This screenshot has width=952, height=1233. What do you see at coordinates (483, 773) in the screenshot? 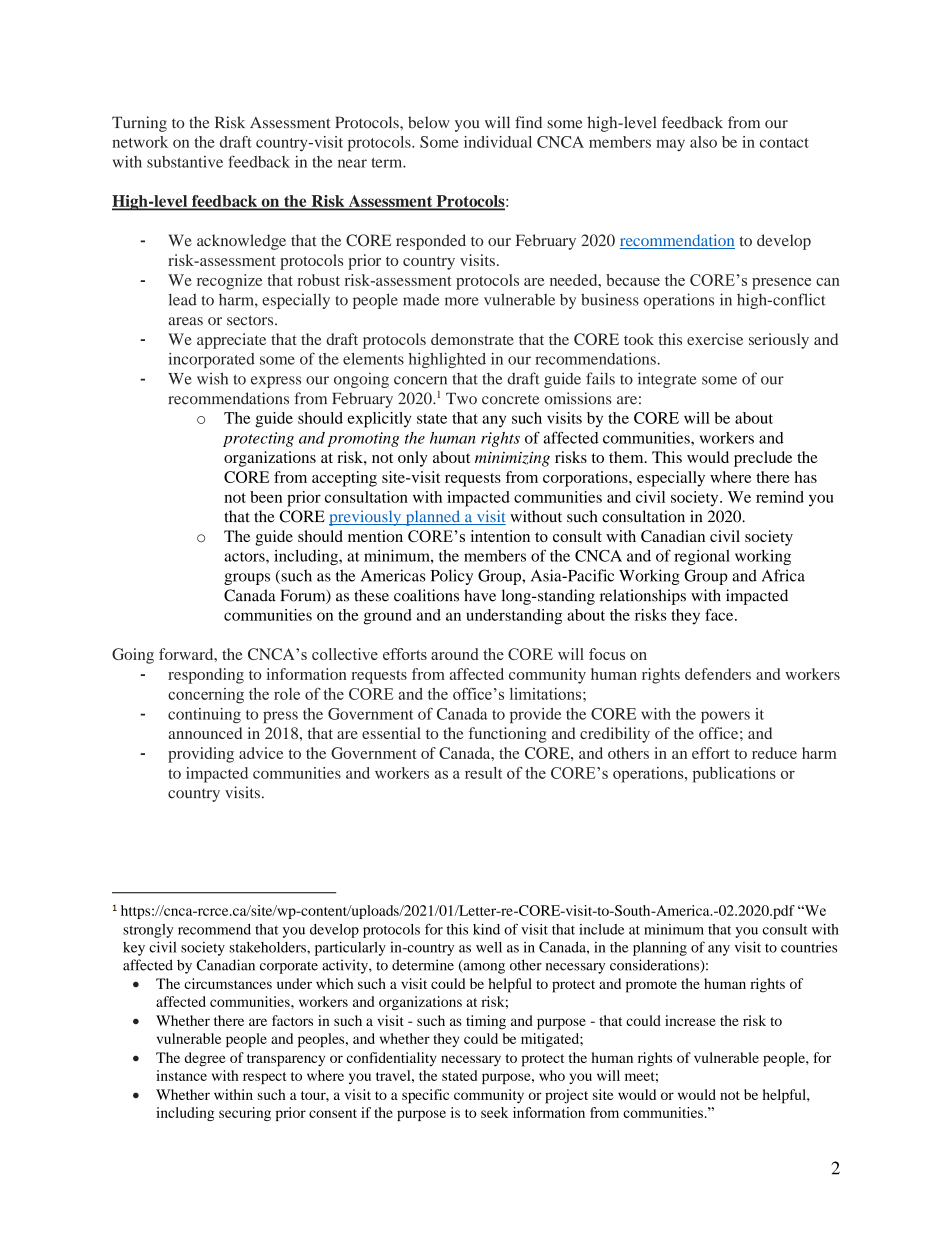
I see `result` at bounding box center [483, 773].
